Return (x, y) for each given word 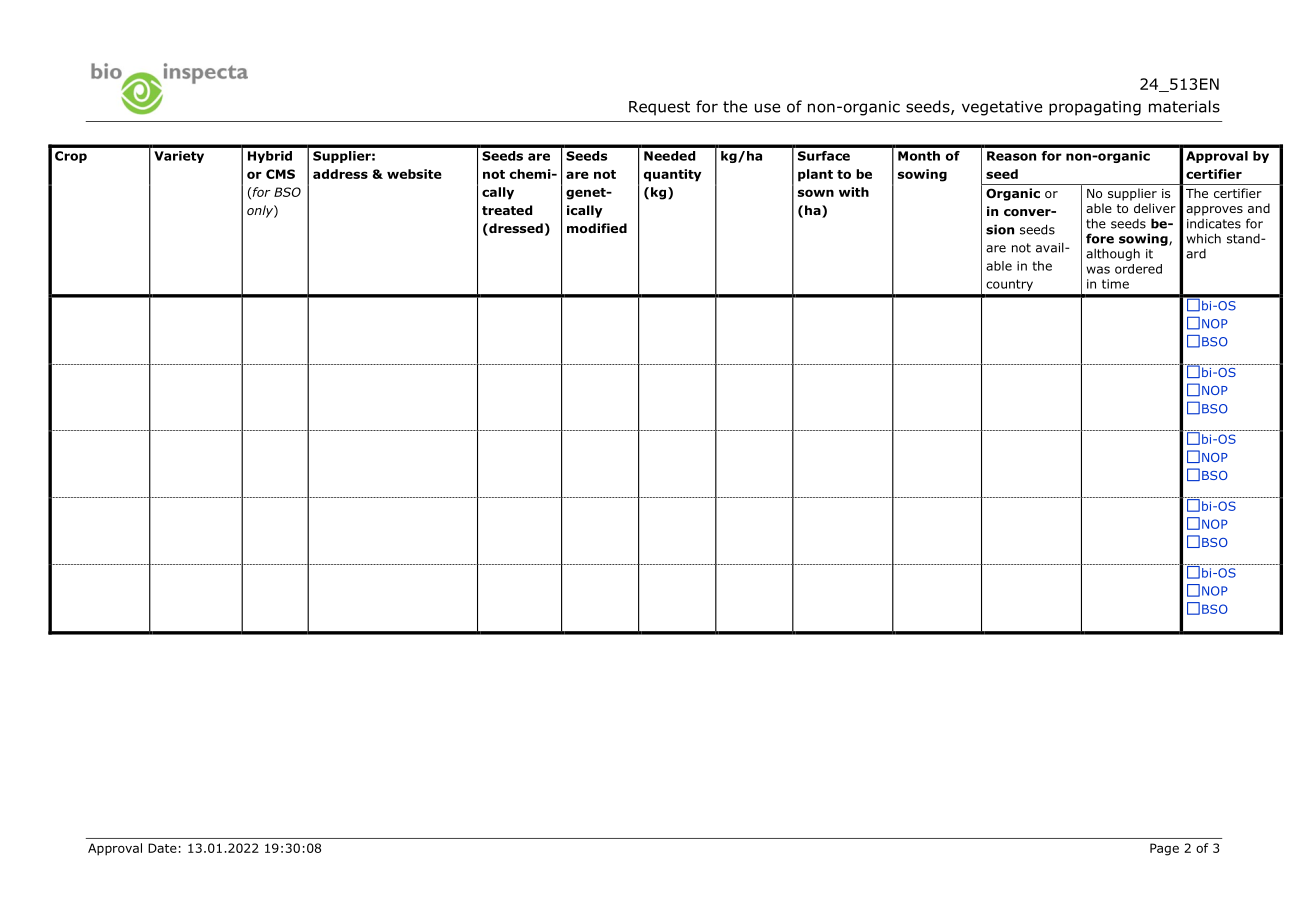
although (1113, 254)
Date (162, 848)
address (340, 174)
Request (659, 108)
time (1115, 284)
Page (1164, 849)
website (414, 174)
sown (816, 193)
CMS (280, 174)
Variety (179, 157)
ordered (1138, 269)
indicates (1214, 224)
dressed (515, 229)
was (1098, 270)
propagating (1095, 108)
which (1203, 238)
